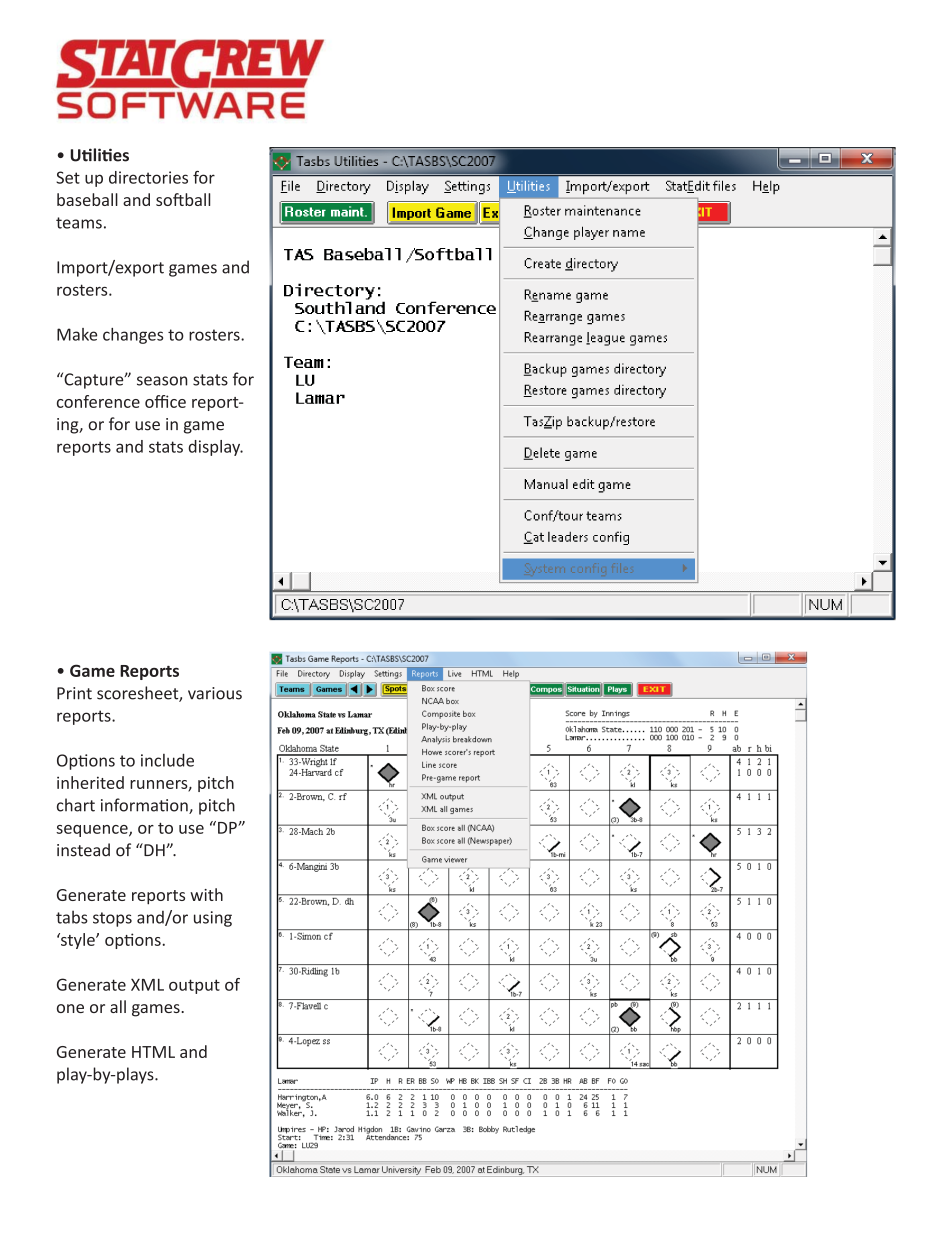  Describe the element at coordinates (148, 177) in the document. I see `directories` at that location.
